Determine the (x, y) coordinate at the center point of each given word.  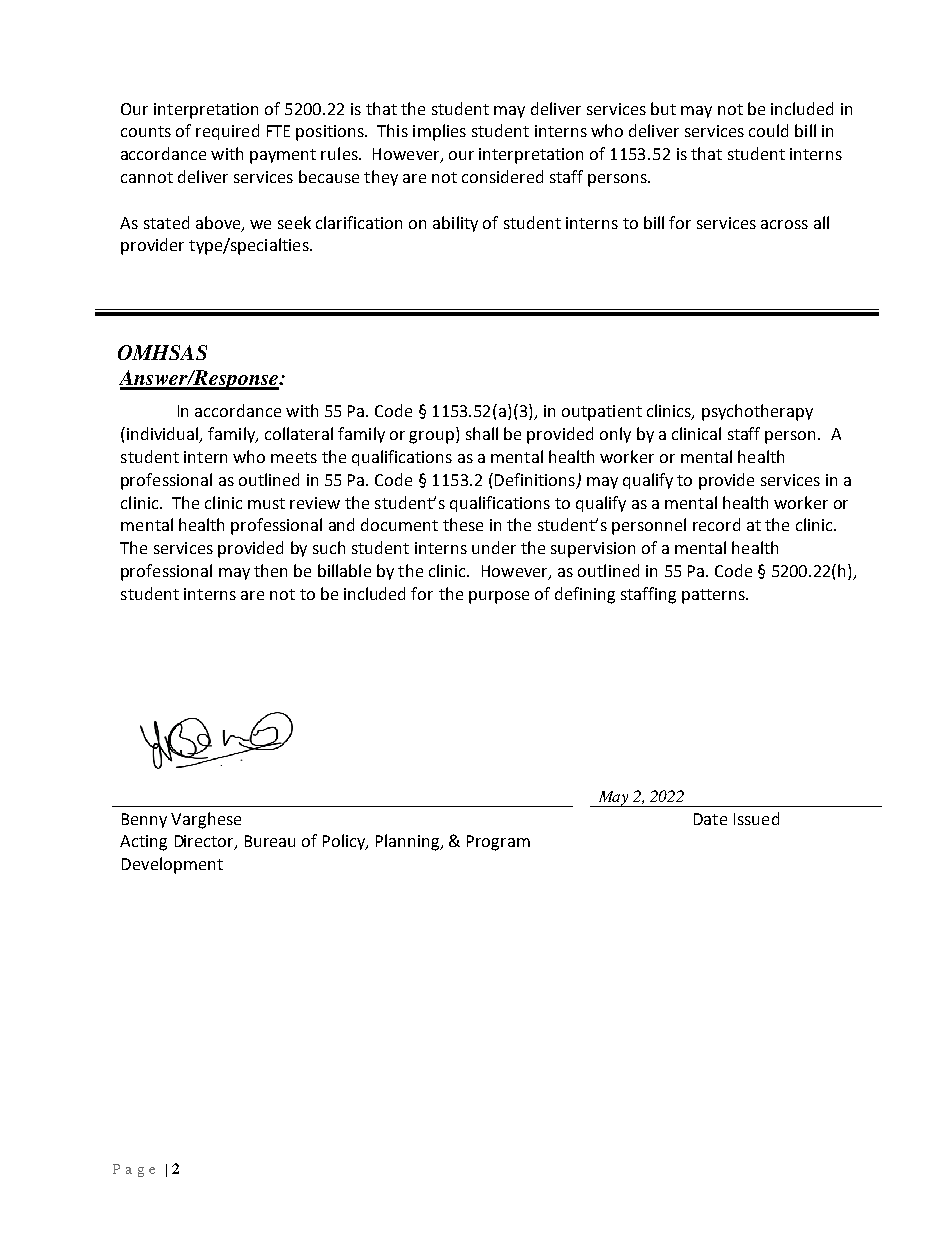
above (219, 223)
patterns (715, 596)
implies (439, 132)
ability (455, 224)
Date (710, 819)
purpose (499, 597)
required (227, 132)
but (663, 108)
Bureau (270, 841)
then (270, 570)
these (463, 524)
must (266, 503)
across (784, 224)
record (716, 524)
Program (498, 843)
